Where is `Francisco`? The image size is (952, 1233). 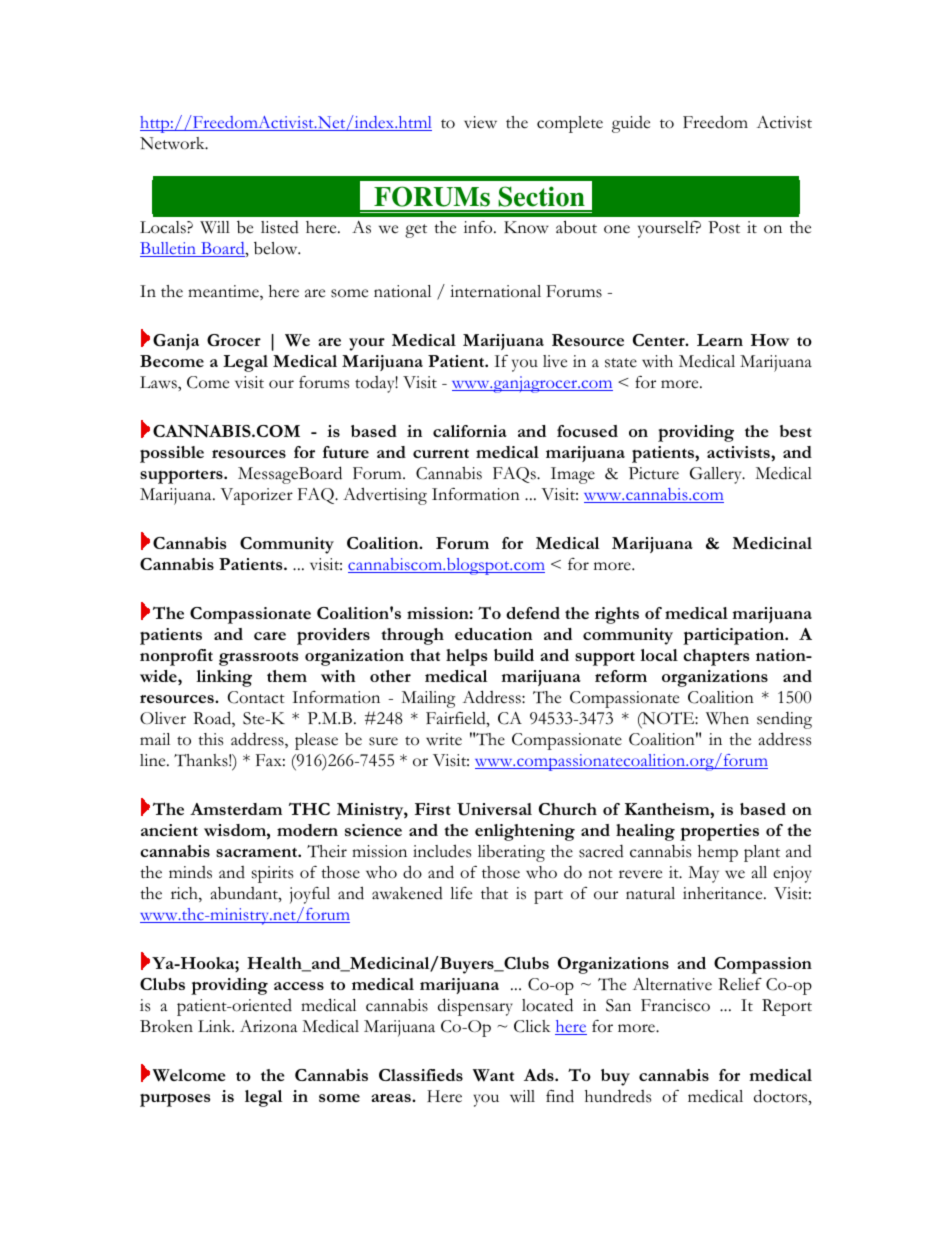
Francisco is located at coordinates (675, 1005).
